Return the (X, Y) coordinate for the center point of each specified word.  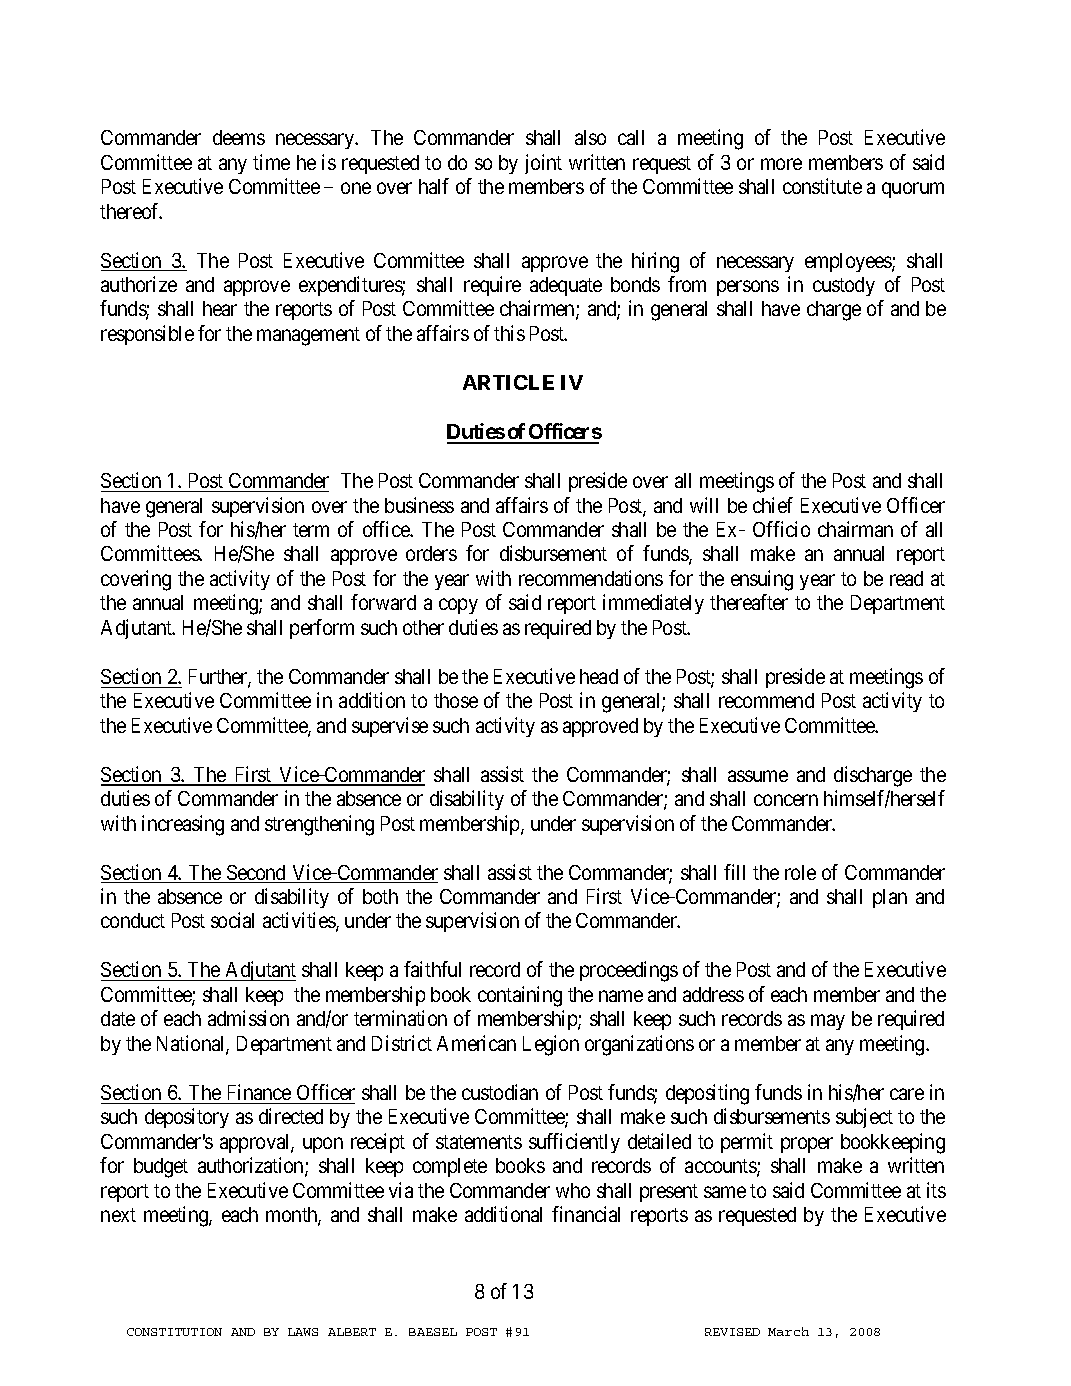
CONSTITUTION (174, 1332)
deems (239, 137)
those (456, 700)
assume (758, 776)
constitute (822, 186)
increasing (183, 825)
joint (543, 164)
